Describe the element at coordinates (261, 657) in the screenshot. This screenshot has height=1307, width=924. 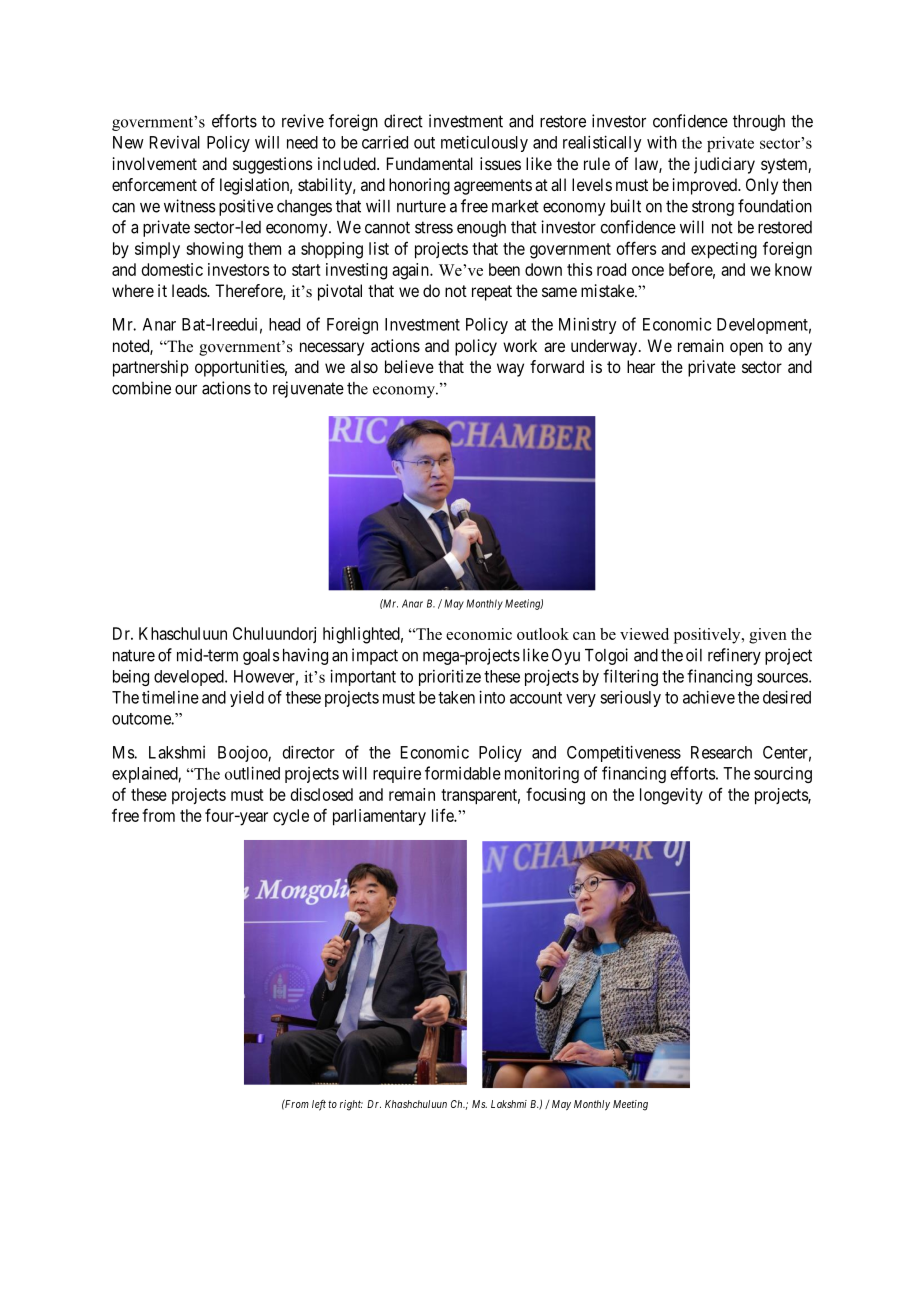
I see `goals` at that location.
